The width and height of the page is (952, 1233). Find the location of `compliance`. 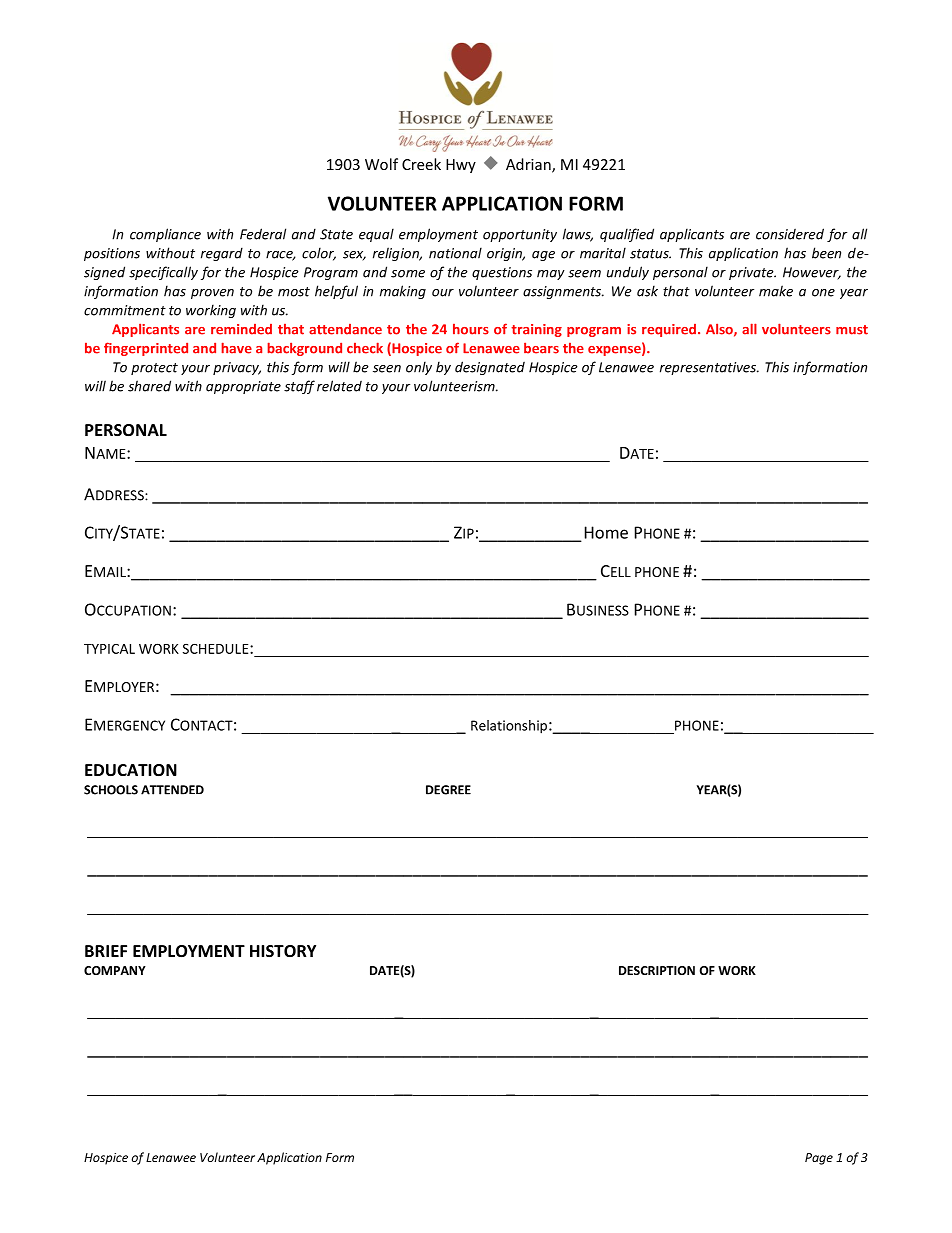

compliance is located at coordinates (165, 235).
